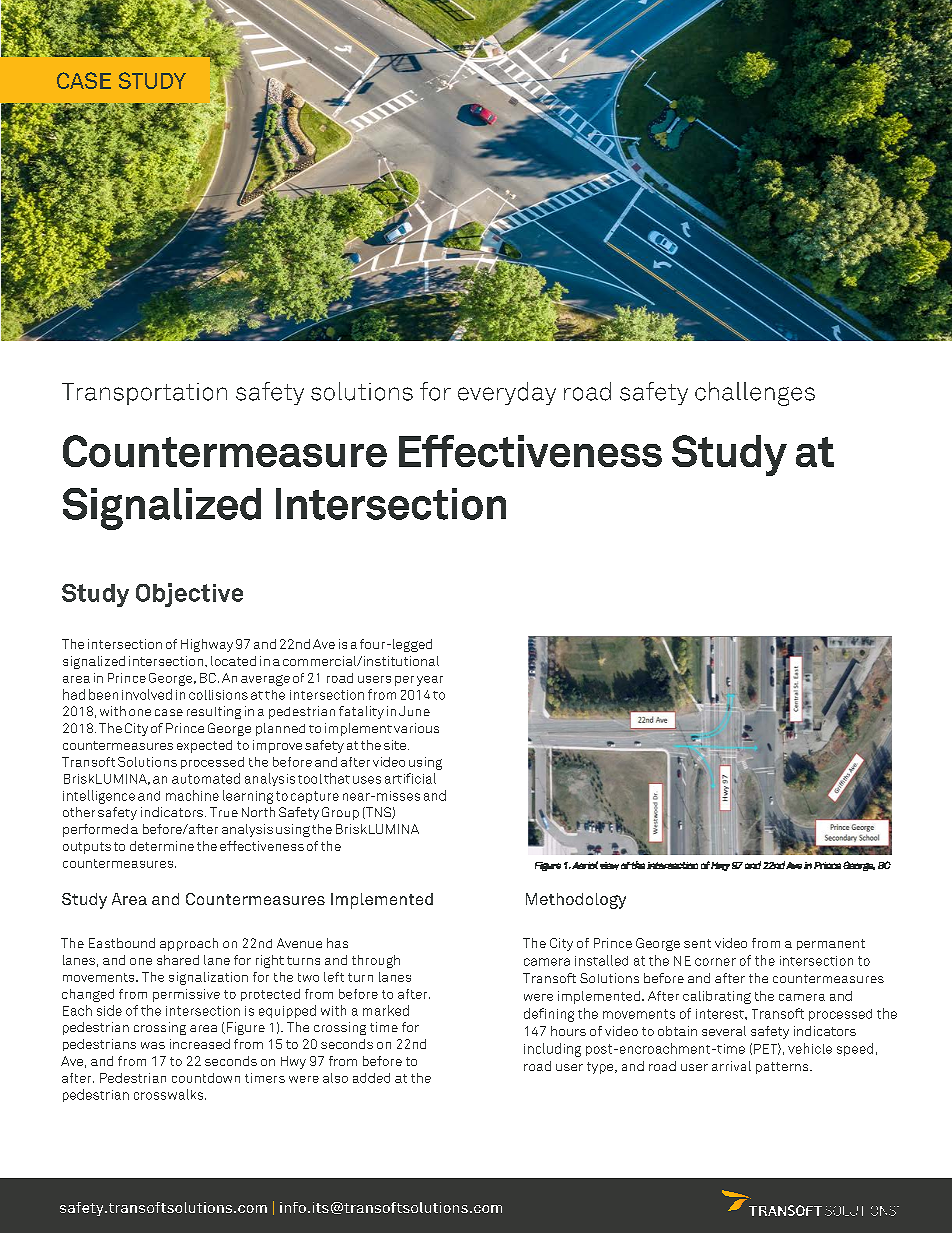  Describe the element at coordinates (189, 595) in the screenshot. I see `Objective` at that location.
